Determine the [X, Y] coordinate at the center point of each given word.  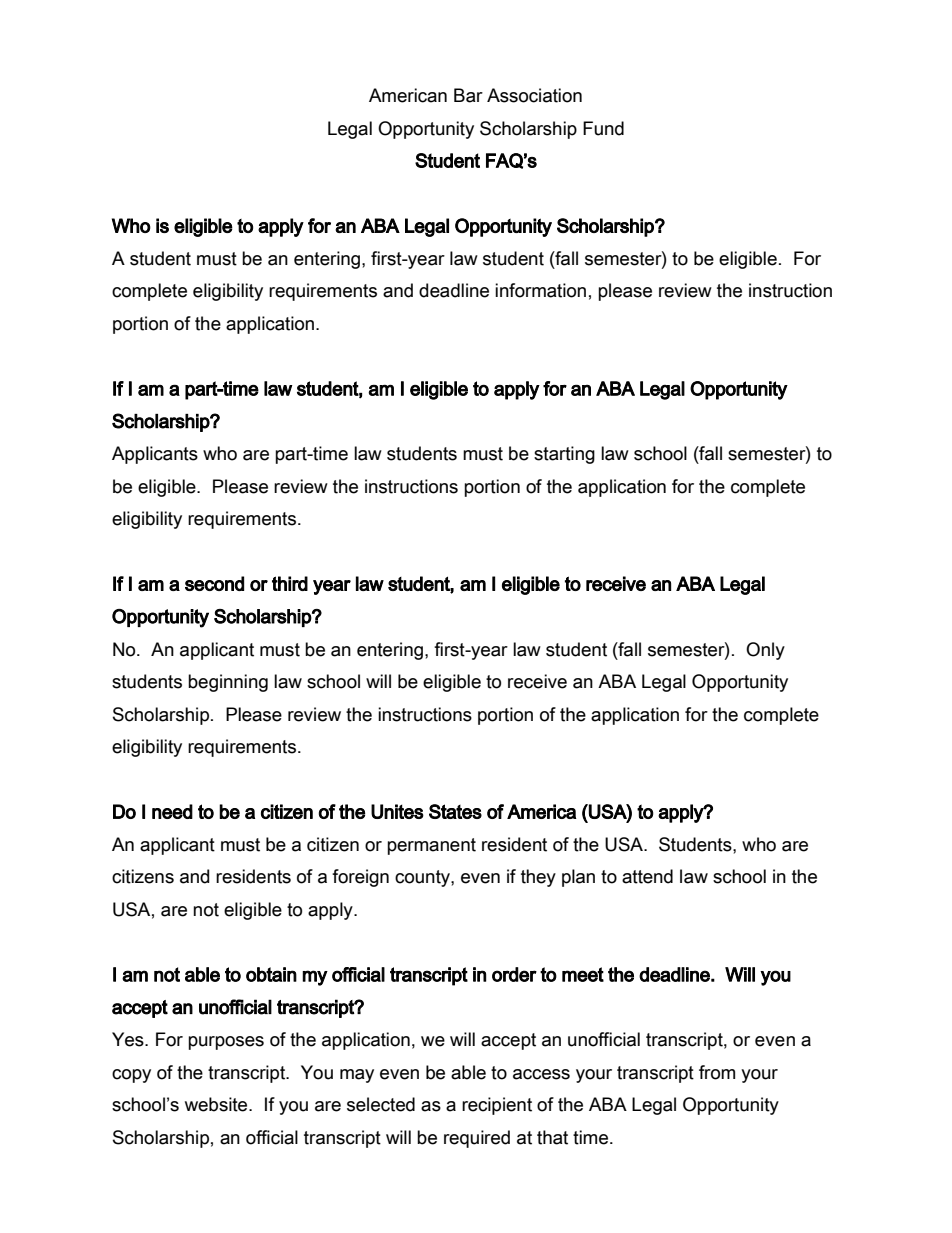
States [455, 811]
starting [564, 455]
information [540, 290]
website [217, 1104]
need [172, 811]
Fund [603, 128]
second [214, 583]
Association [534, 95]
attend [647, 876]
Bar [468, 95]
